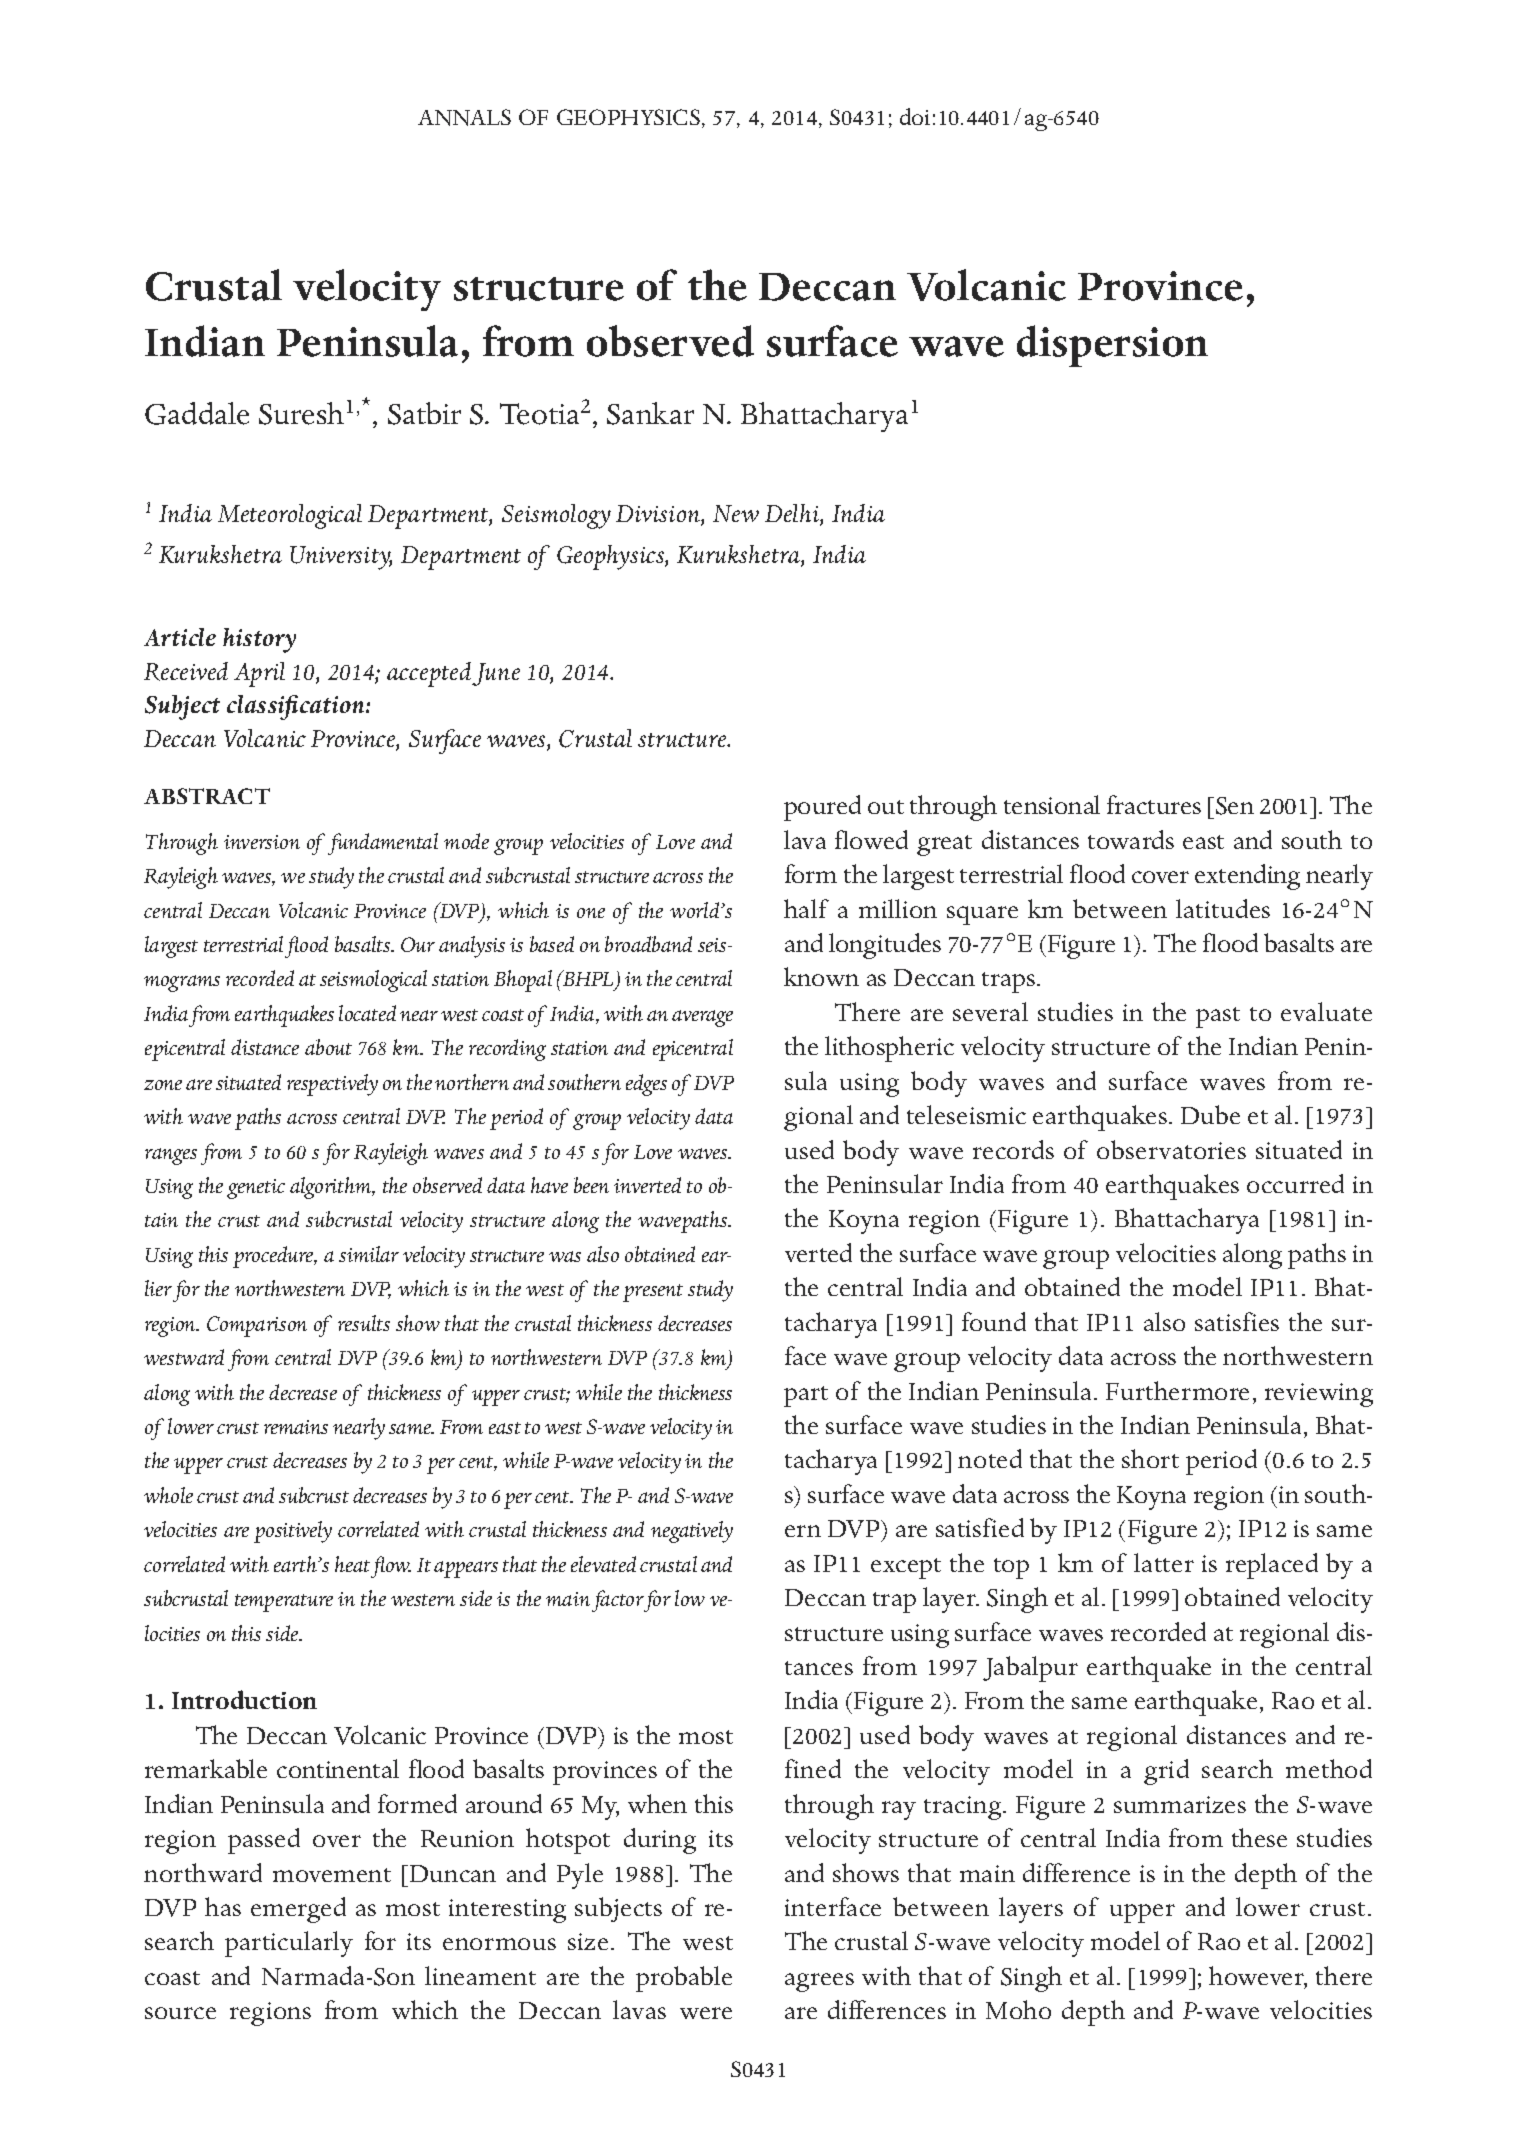 This document has height=2147, width=1518. What do you see at coordinates (293, 1532) in the document?
I see `positively` at bounding box center [293, 1532].
